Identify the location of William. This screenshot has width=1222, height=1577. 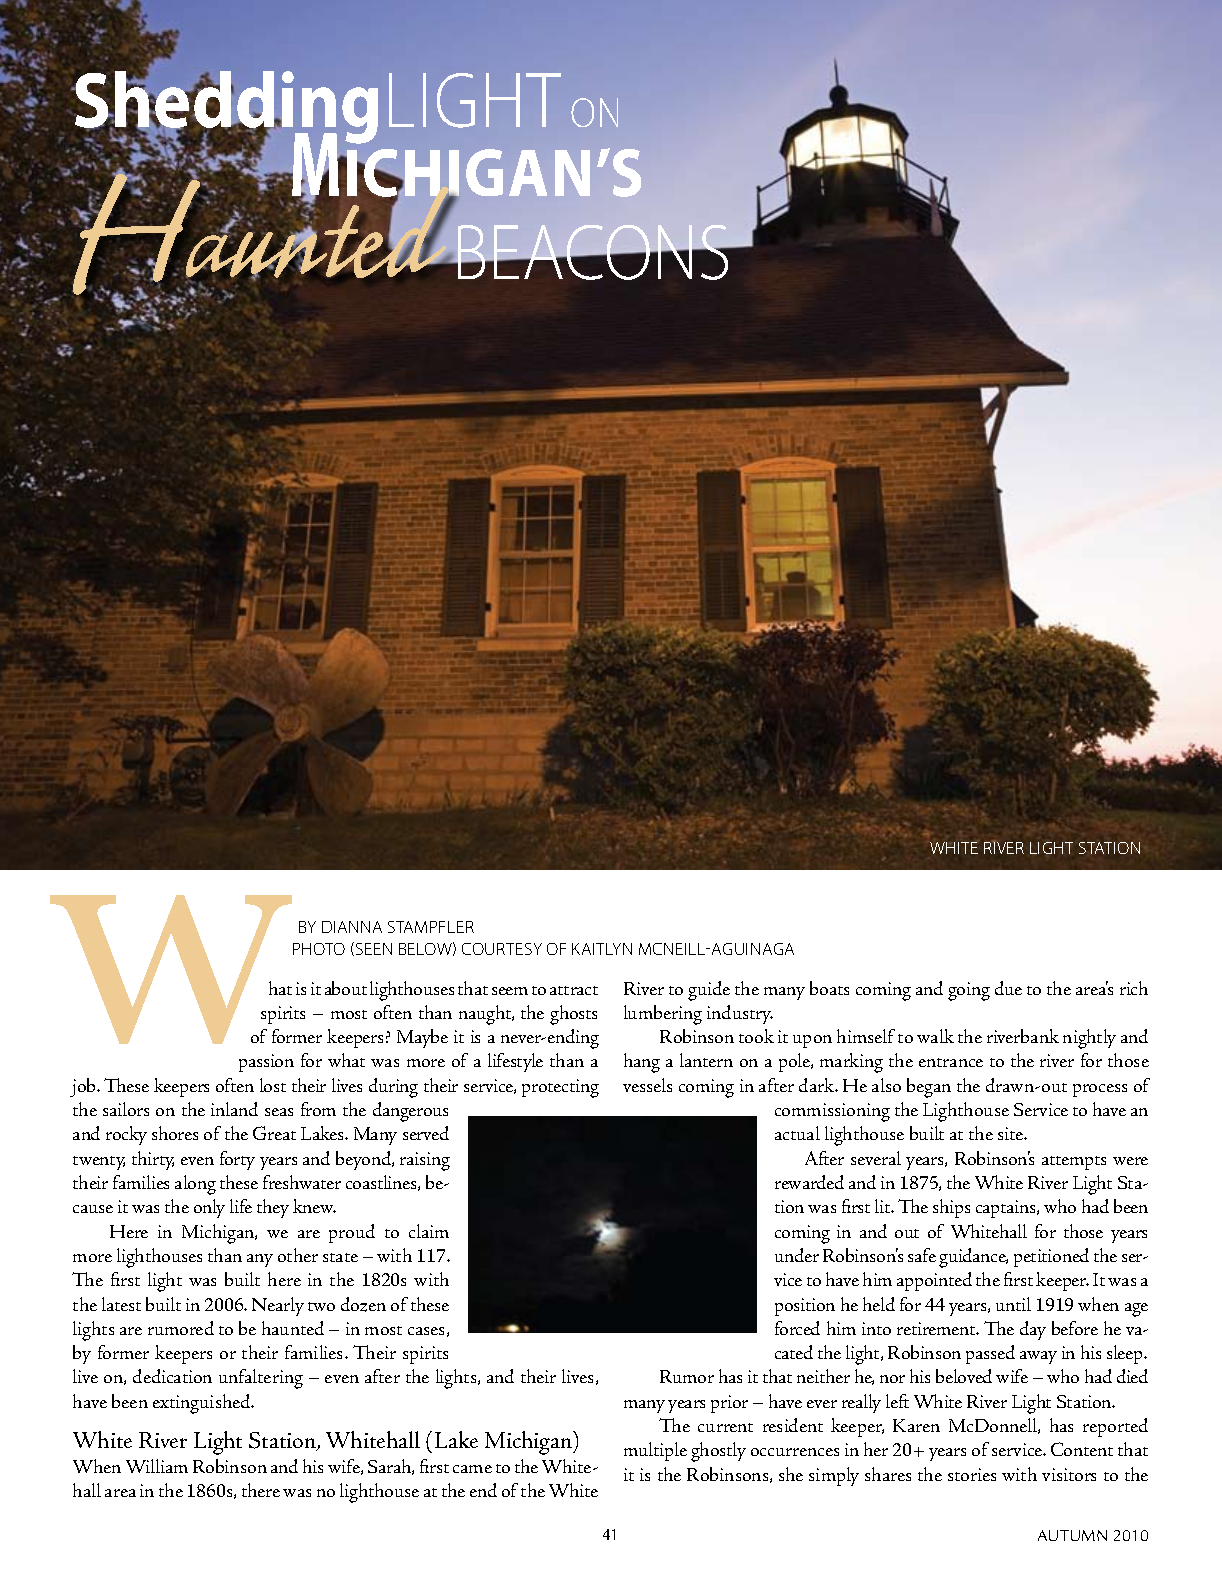
(157, 1466).
